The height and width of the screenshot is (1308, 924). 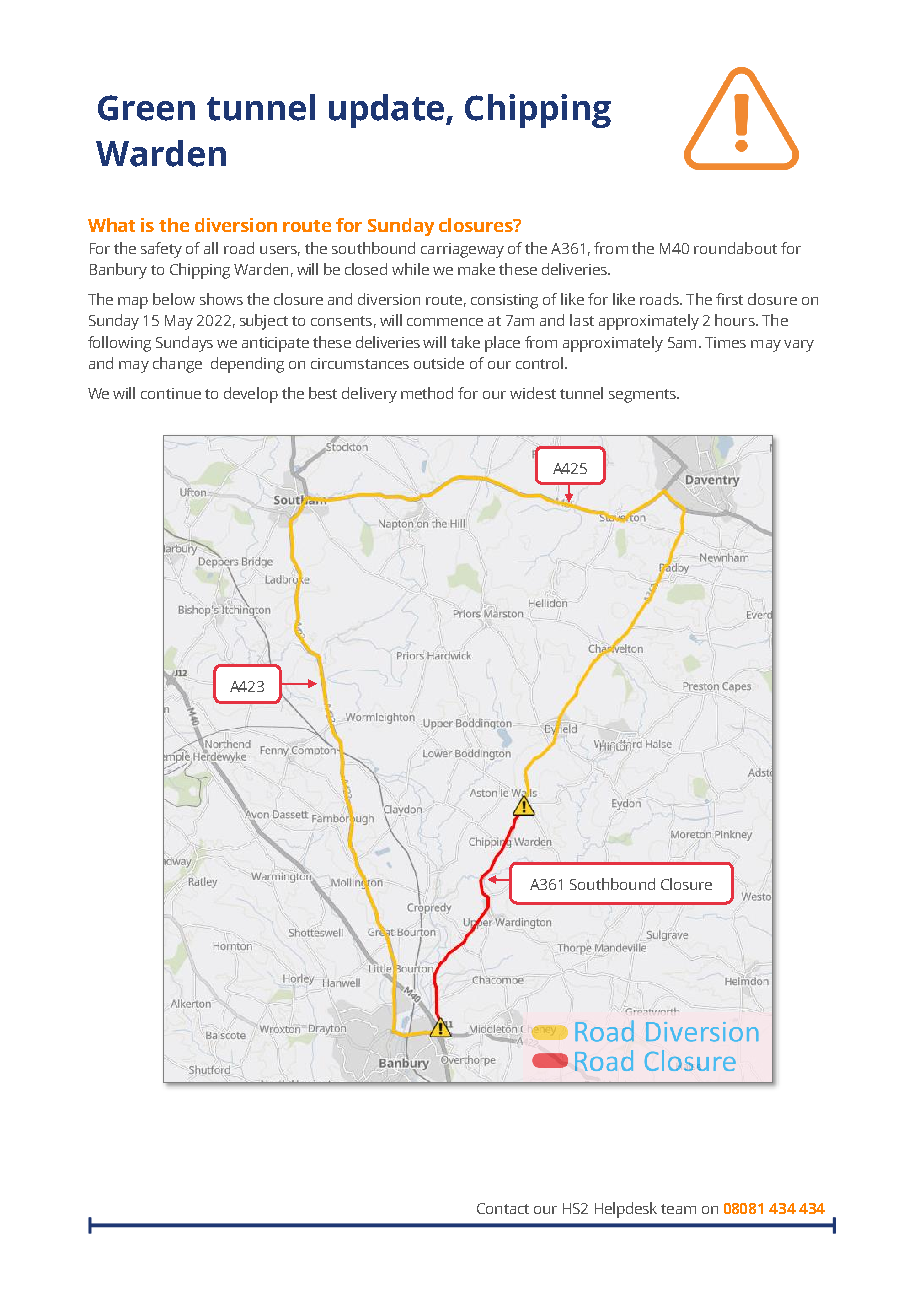 I want to click on take, so click(x=465, y=342).
